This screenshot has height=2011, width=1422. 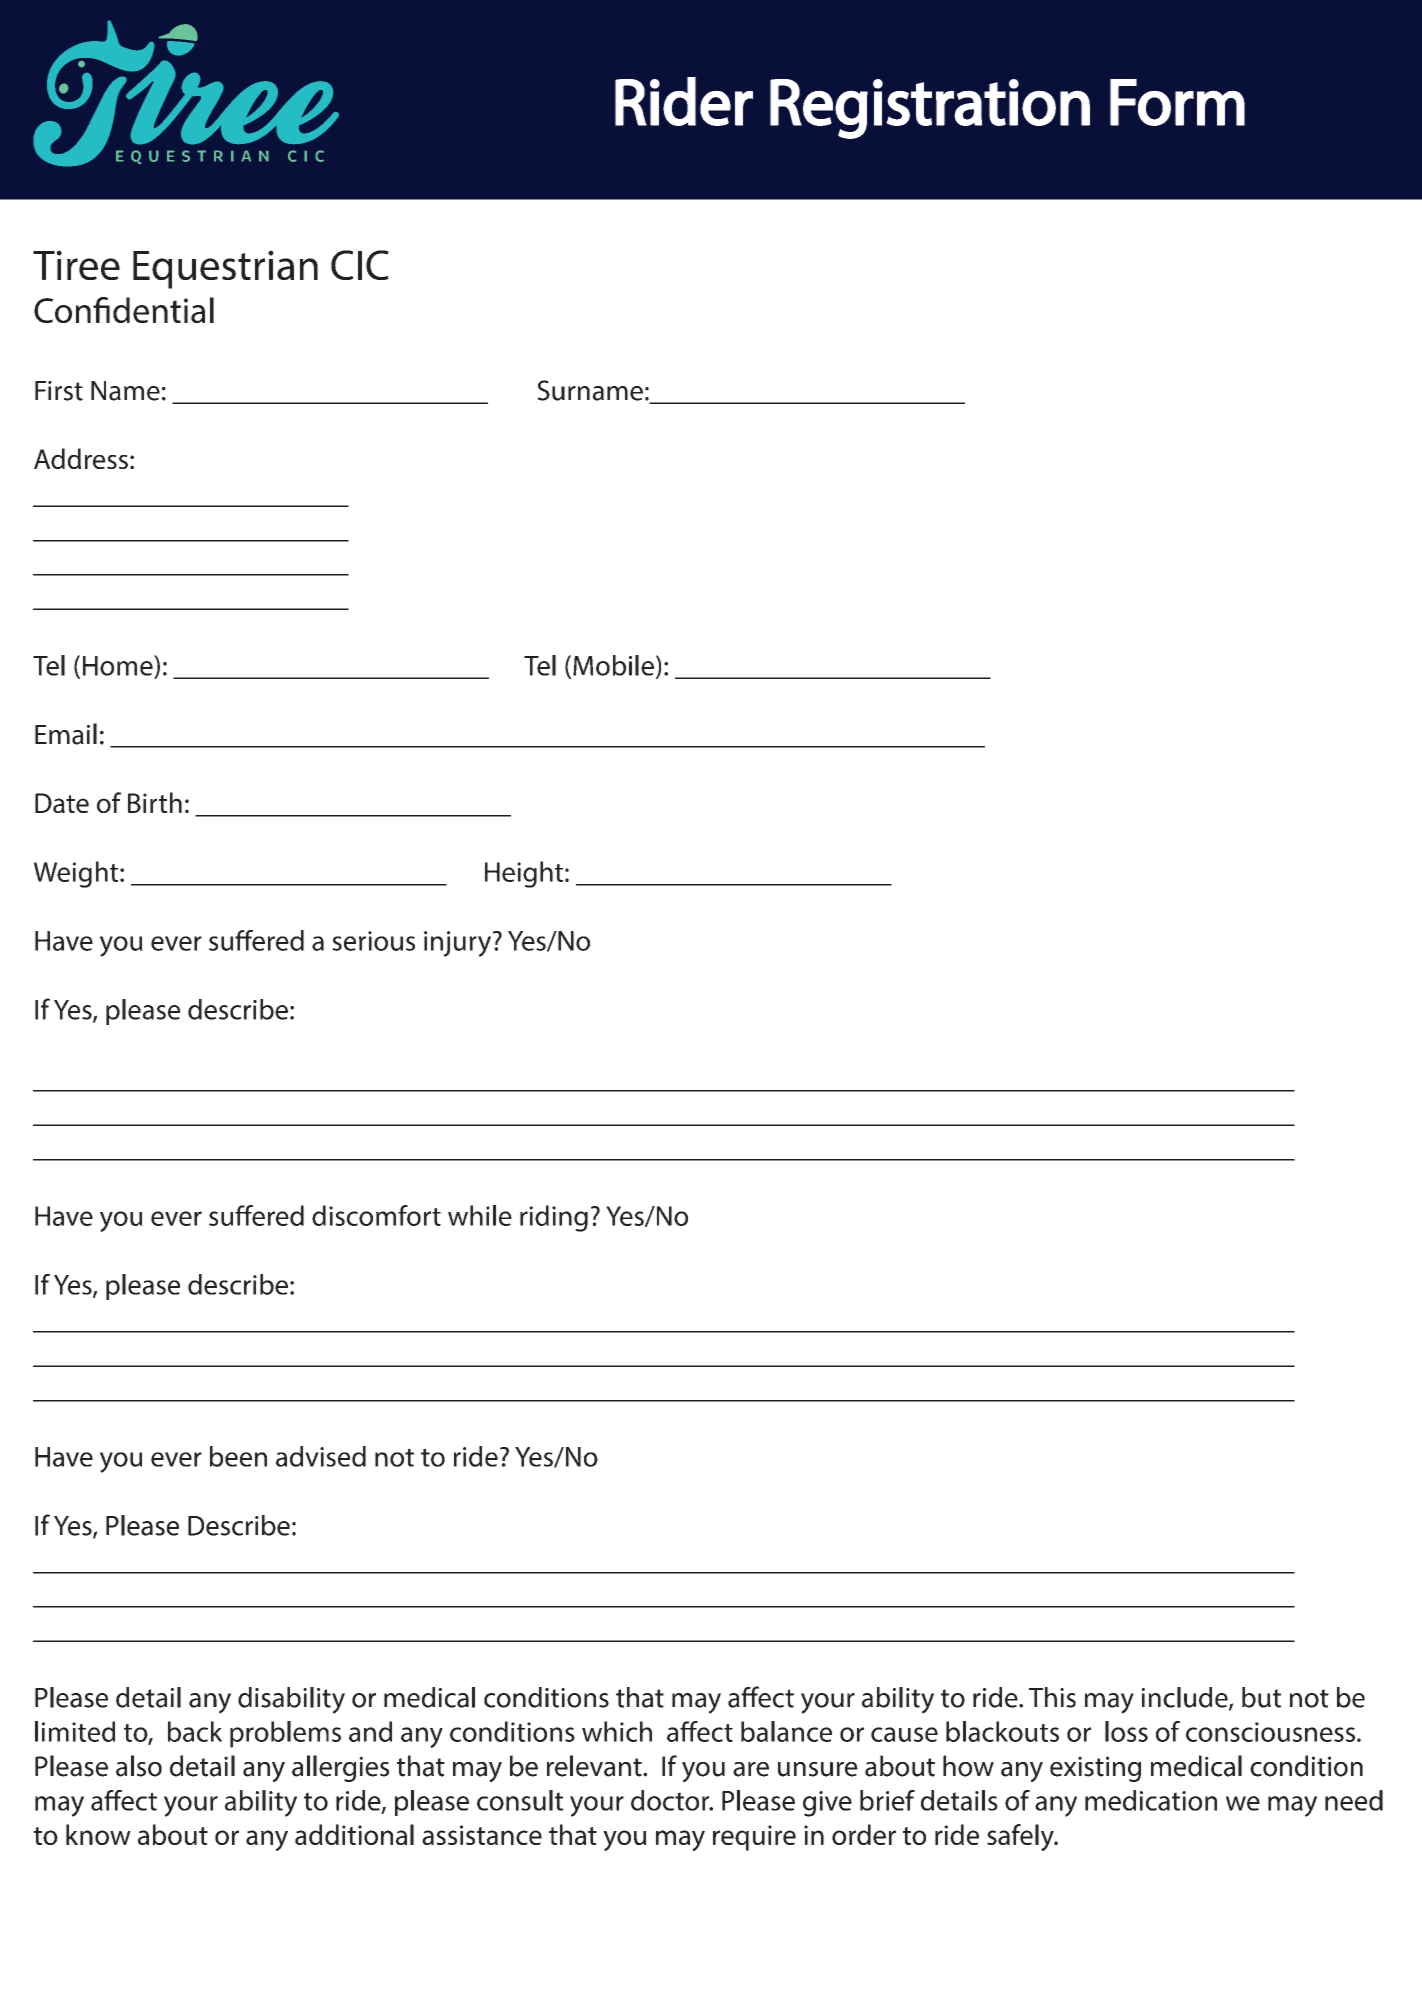 I want to click on are, so click(x=751, y=1769).
